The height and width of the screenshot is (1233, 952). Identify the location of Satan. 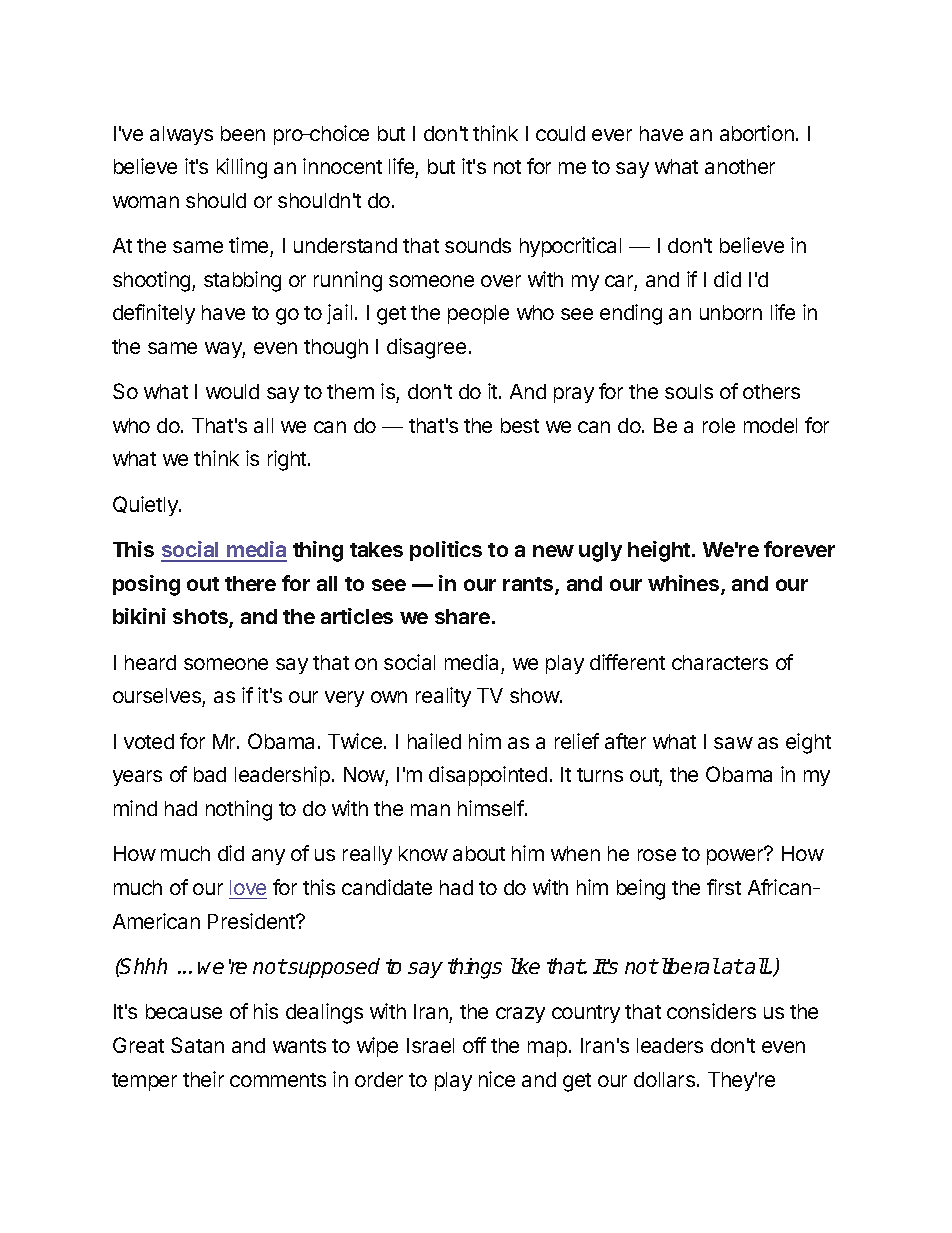
(197, 1045).
